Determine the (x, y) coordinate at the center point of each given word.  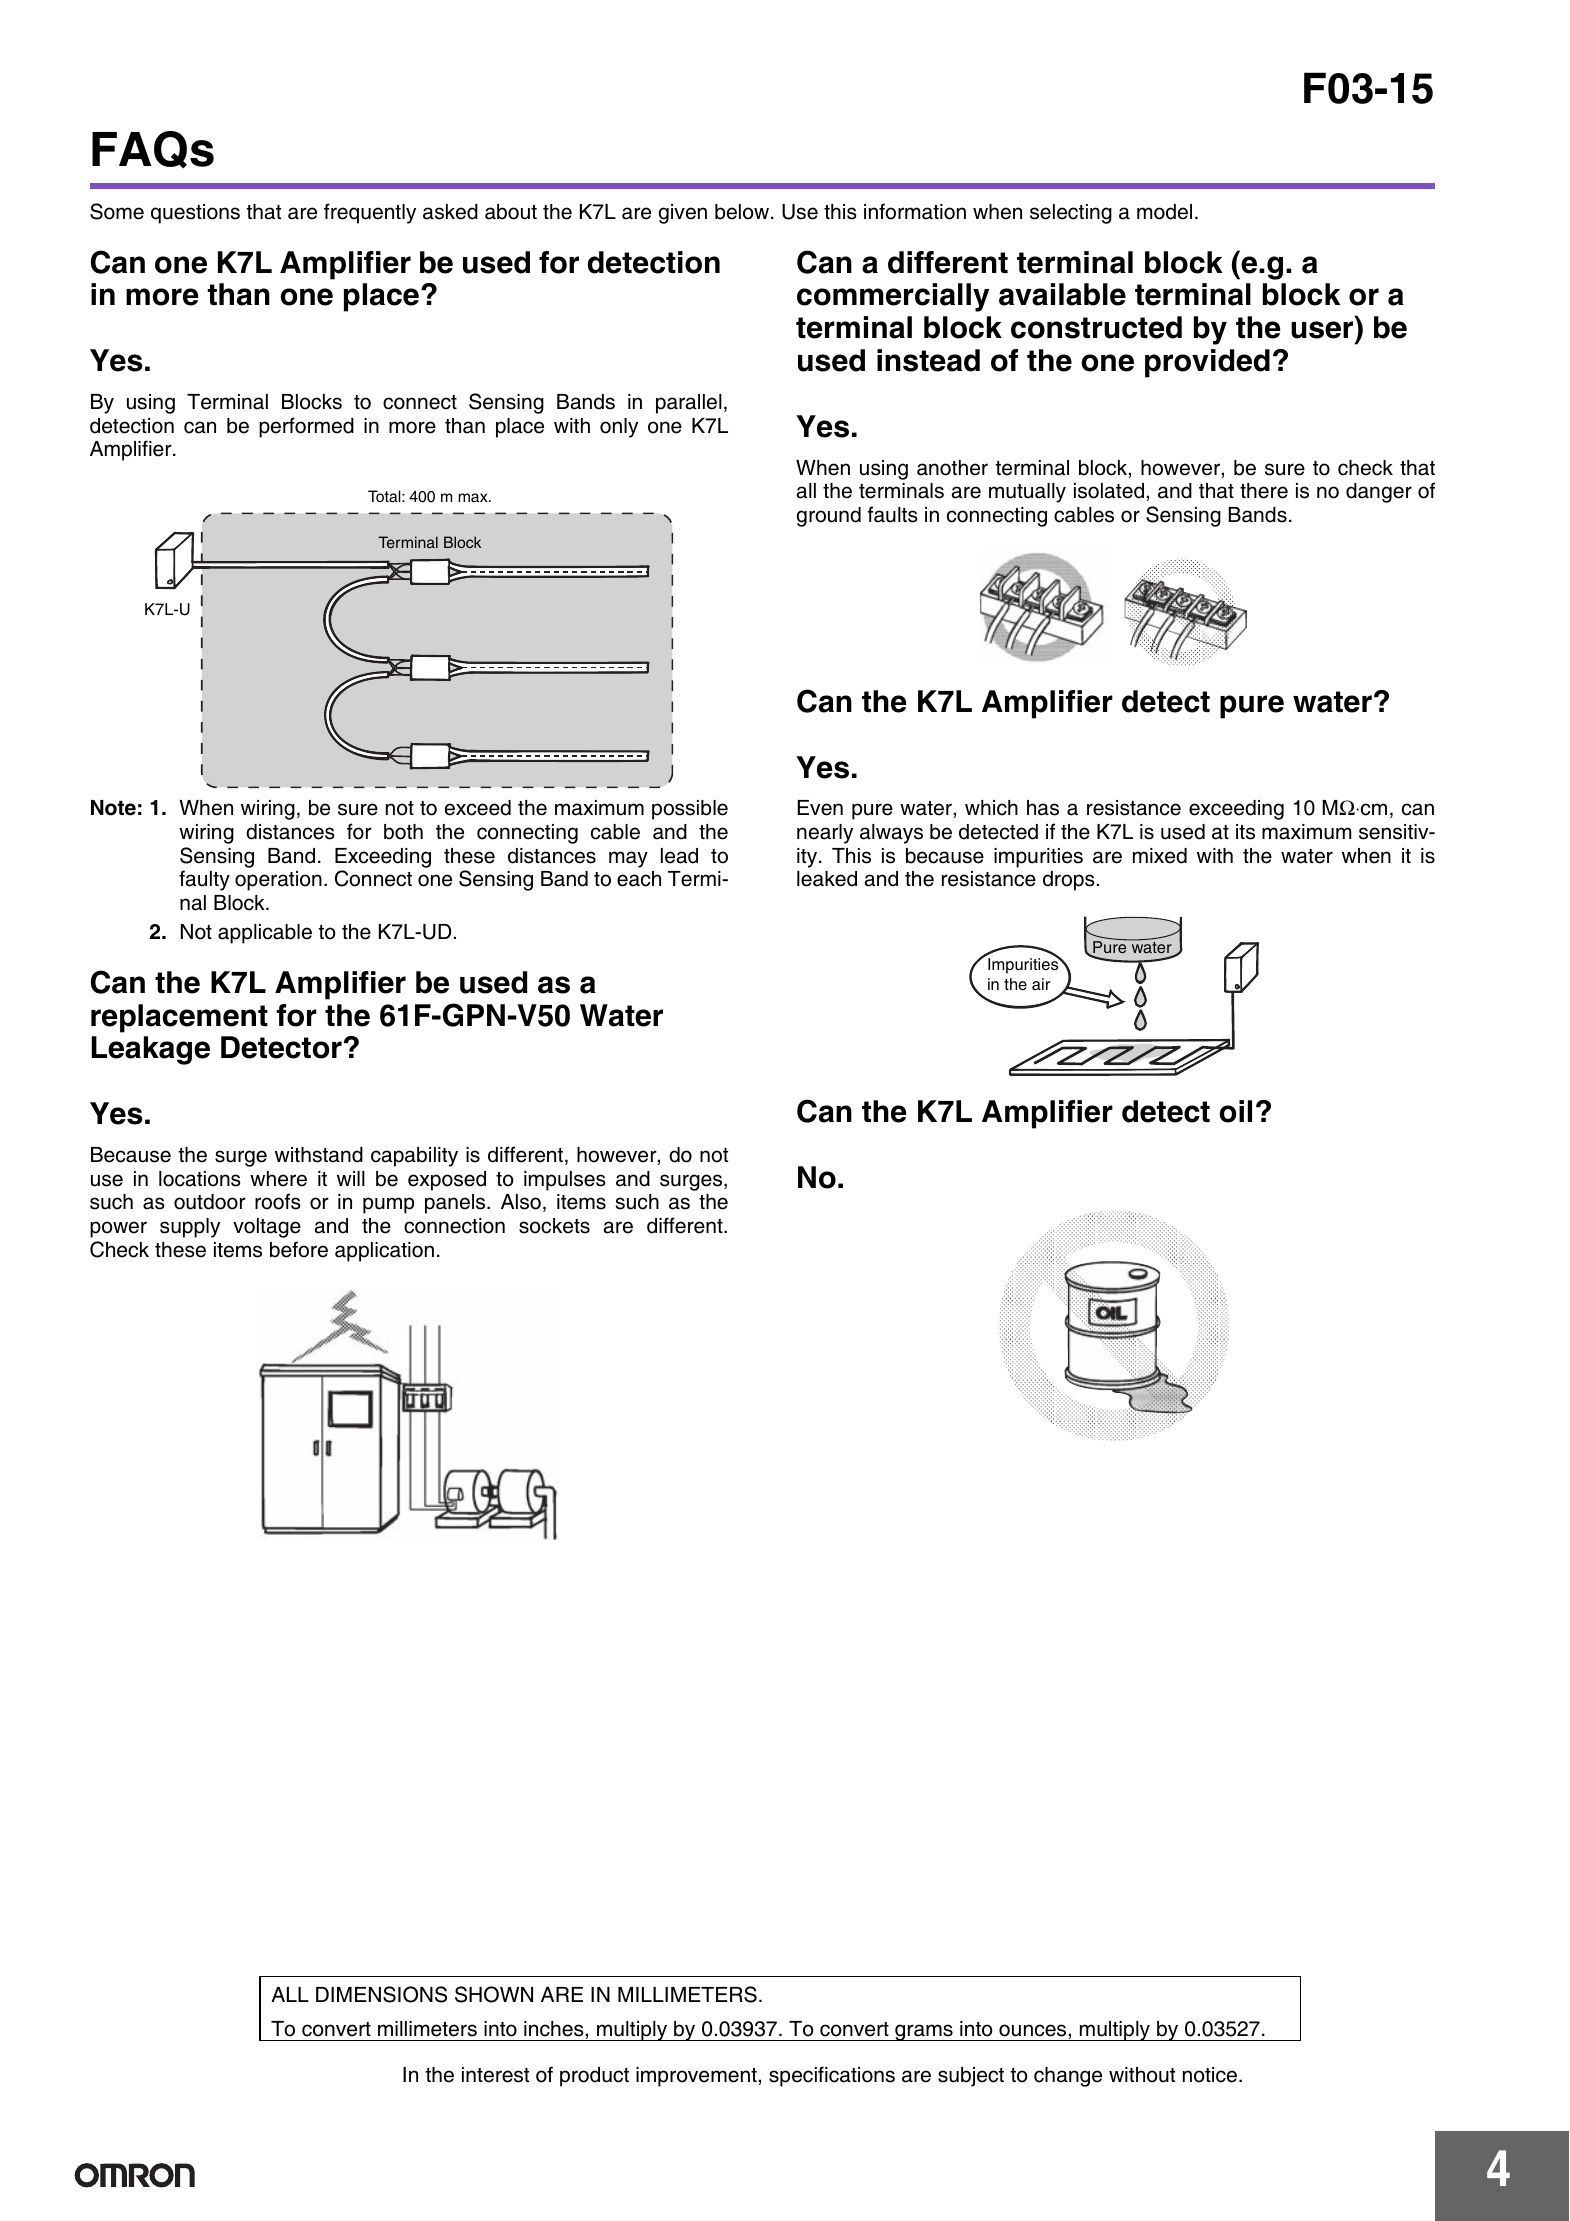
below (743, 212)
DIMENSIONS (381, 1994)
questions (195, 214)
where (278, 1179)
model (1164, 212)
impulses (565, 1181)
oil (1236, 1111)
